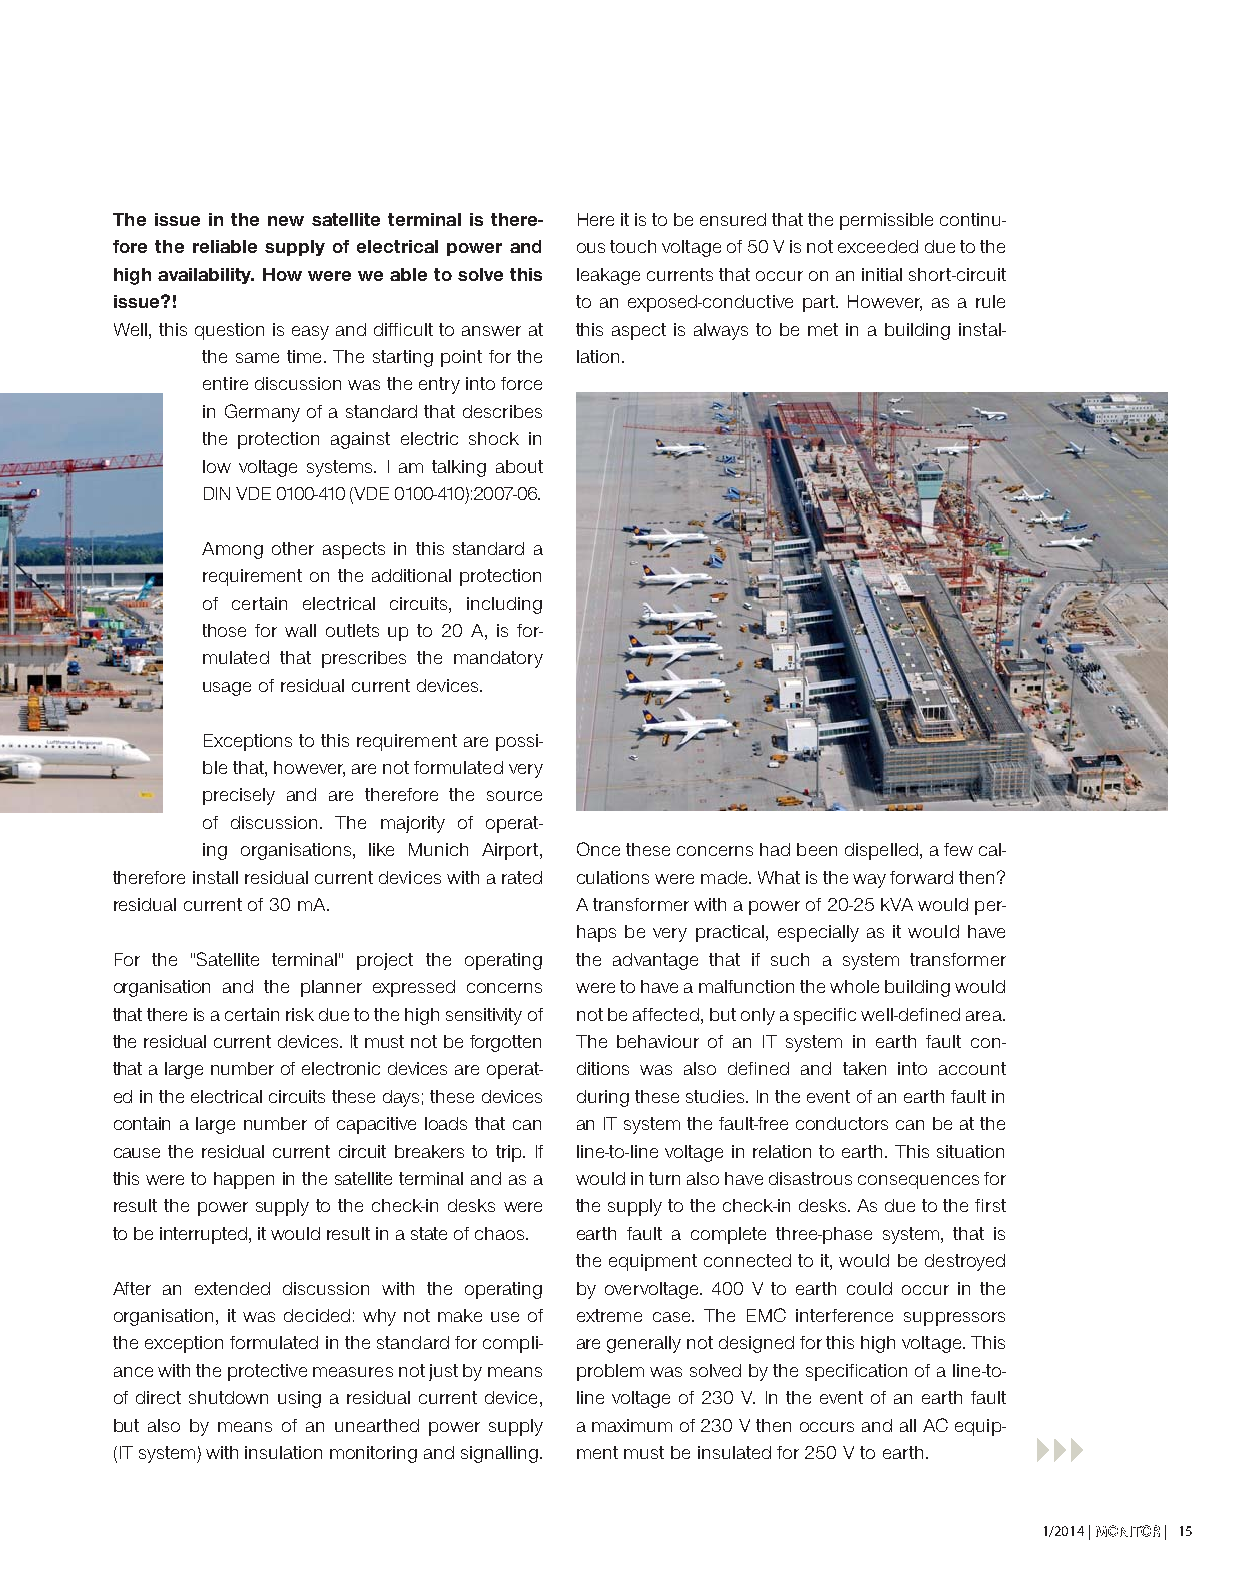 This screenshot has width=1253, height=1582. What do you see at coordinates (244, 1180) in the screenshot?
I see `happen` at bounding box center [244, 1180].
